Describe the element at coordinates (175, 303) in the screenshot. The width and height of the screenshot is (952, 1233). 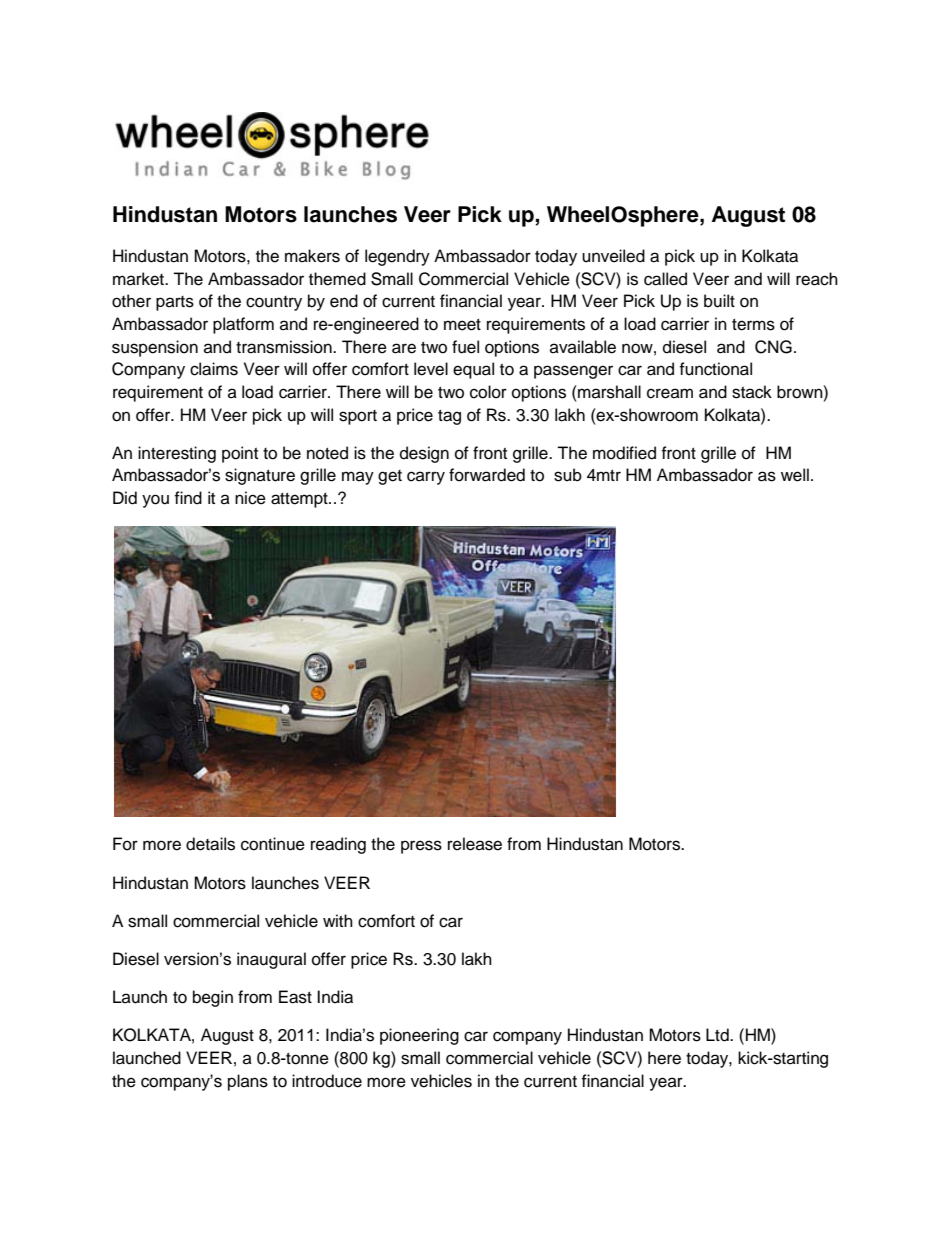
I see `parts` at that location.
